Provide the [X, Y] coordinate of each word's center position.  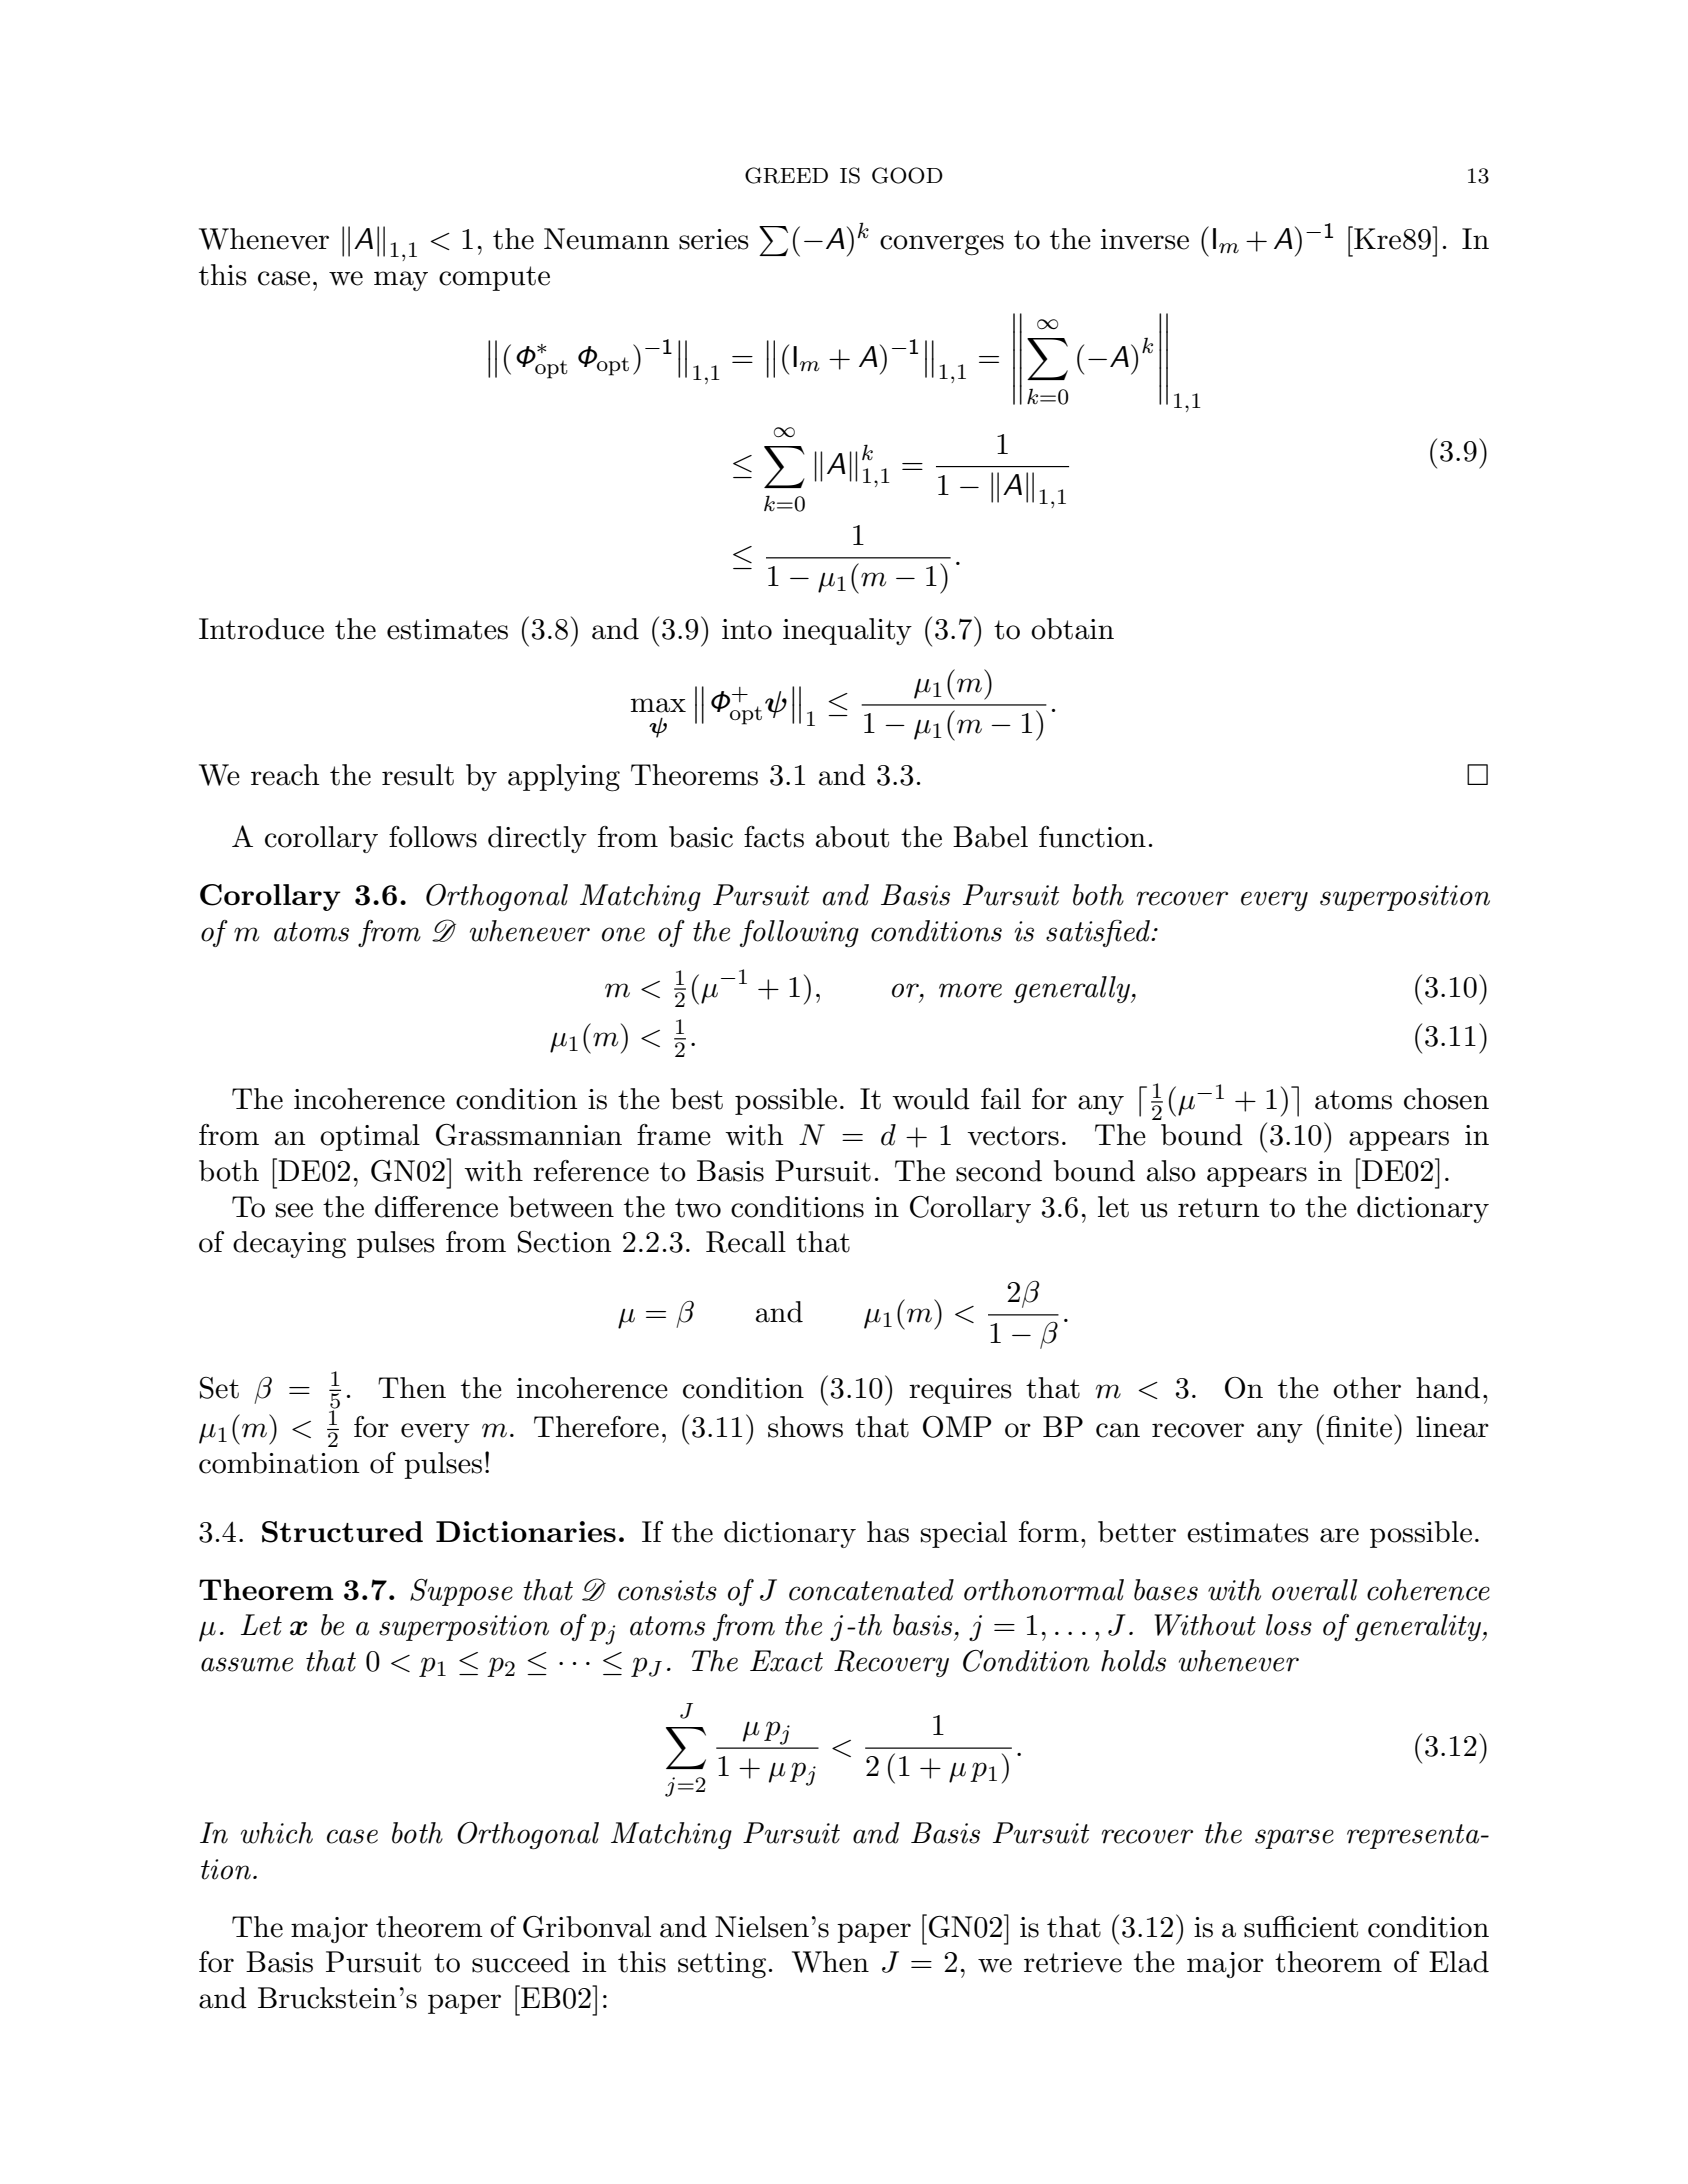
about [852, 837]
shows [805, 1427]
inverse [1145, 239]
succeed [521, 1962]
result [418, 775]
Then [412, 1388]
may [401, 281]
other [1367, 1388]
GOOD [907, 175]
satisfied [1099, 933]
